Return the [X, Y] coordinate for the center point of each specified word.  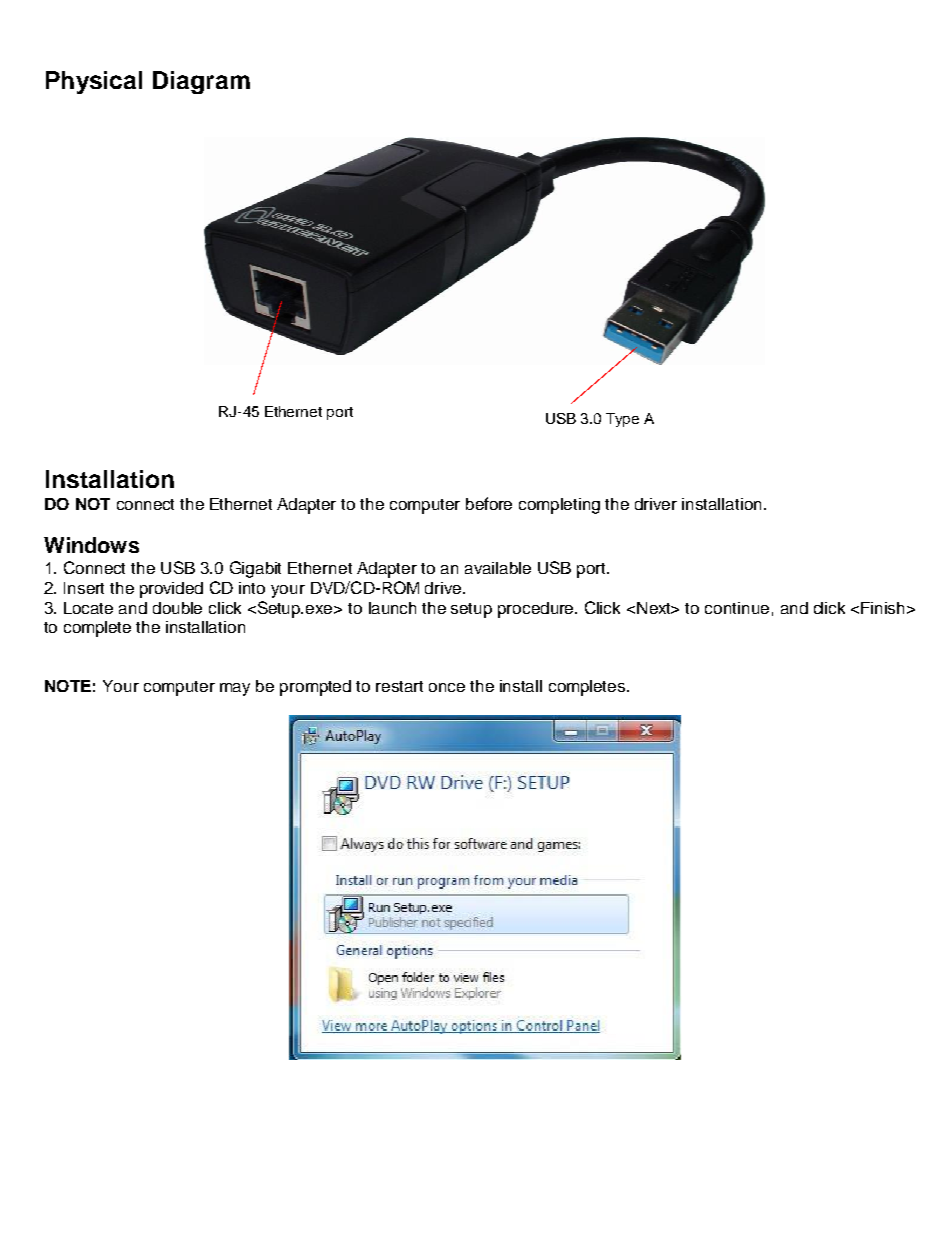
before [489, 503]
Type [622, 420]
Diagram [201, 82]
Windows [91, 545]
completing [559, 506]
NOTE [68, 686]
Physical [94, 82]
